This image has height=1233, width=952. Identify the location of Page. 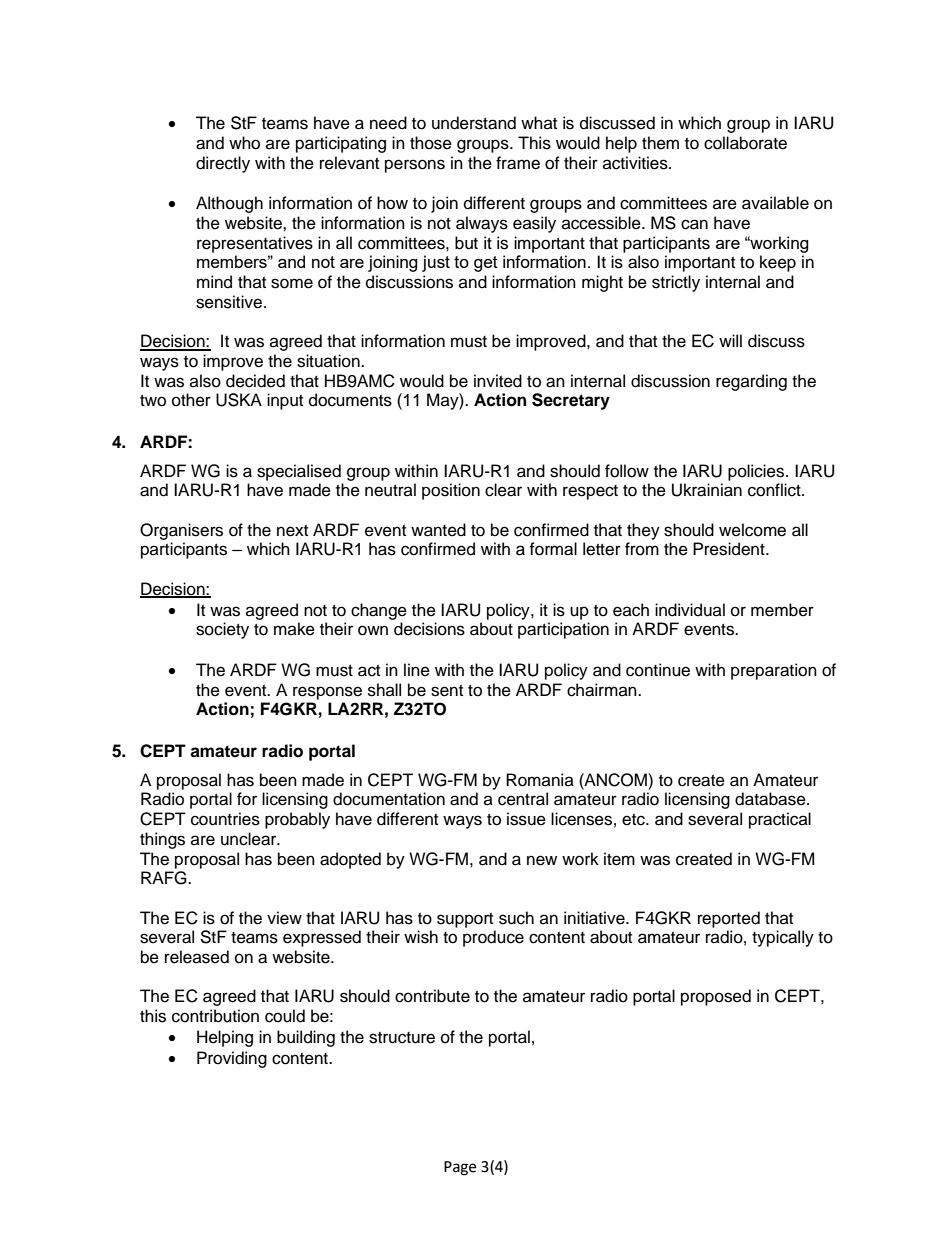
(460, 1168).
